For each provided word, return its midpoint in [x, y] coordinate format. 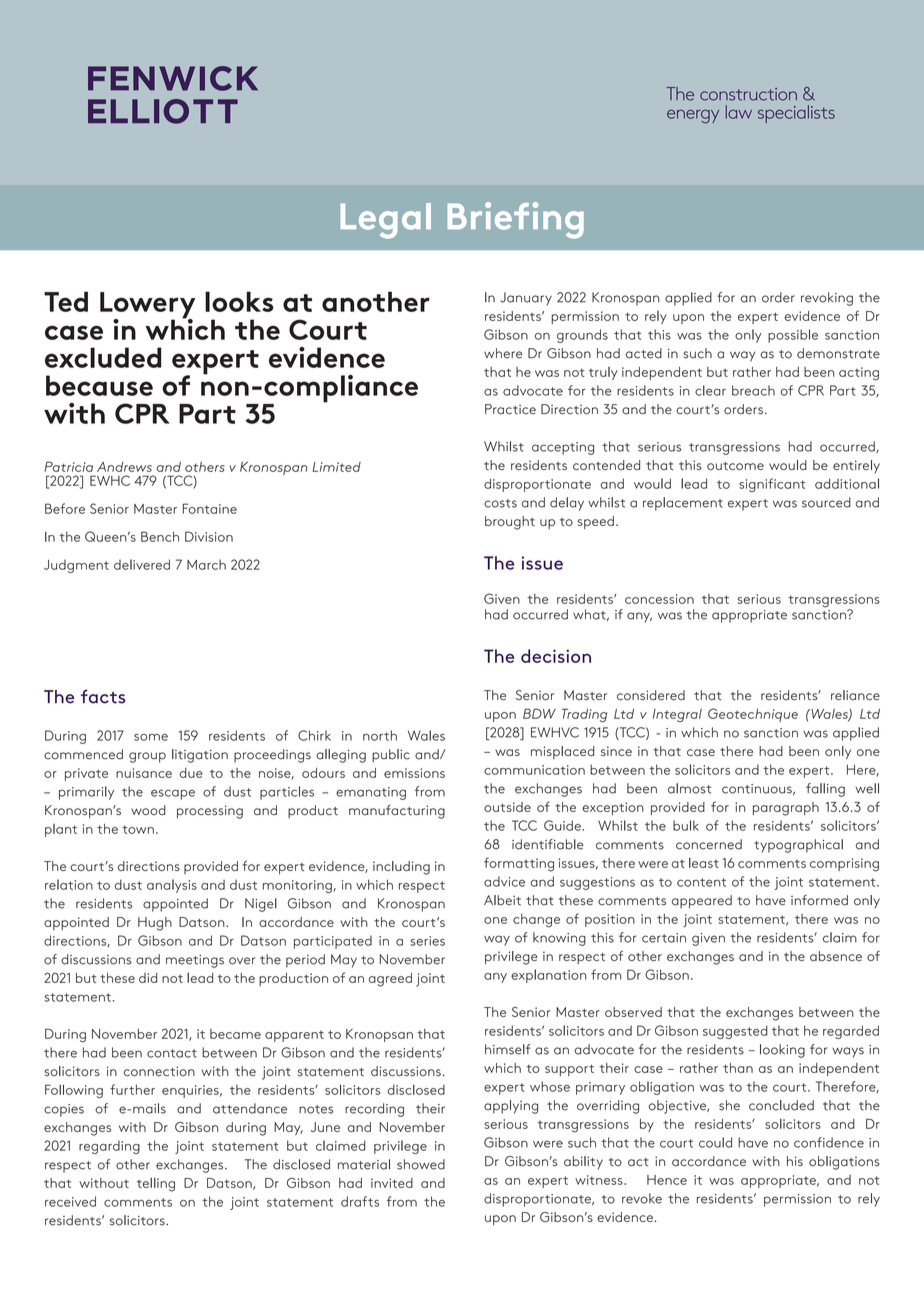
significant [772, 485]
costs [500, 503]
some [151, 737]
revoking [827, 299]
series [427, 941]
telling [156, 1185]
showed [421, 1164]
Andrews [124, 467]
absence [836, 956]
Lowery [147, 306]
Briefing [515, 220]
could [715, 1142]
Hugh [155, 924]
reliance [855, 695]
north [380, 735]
